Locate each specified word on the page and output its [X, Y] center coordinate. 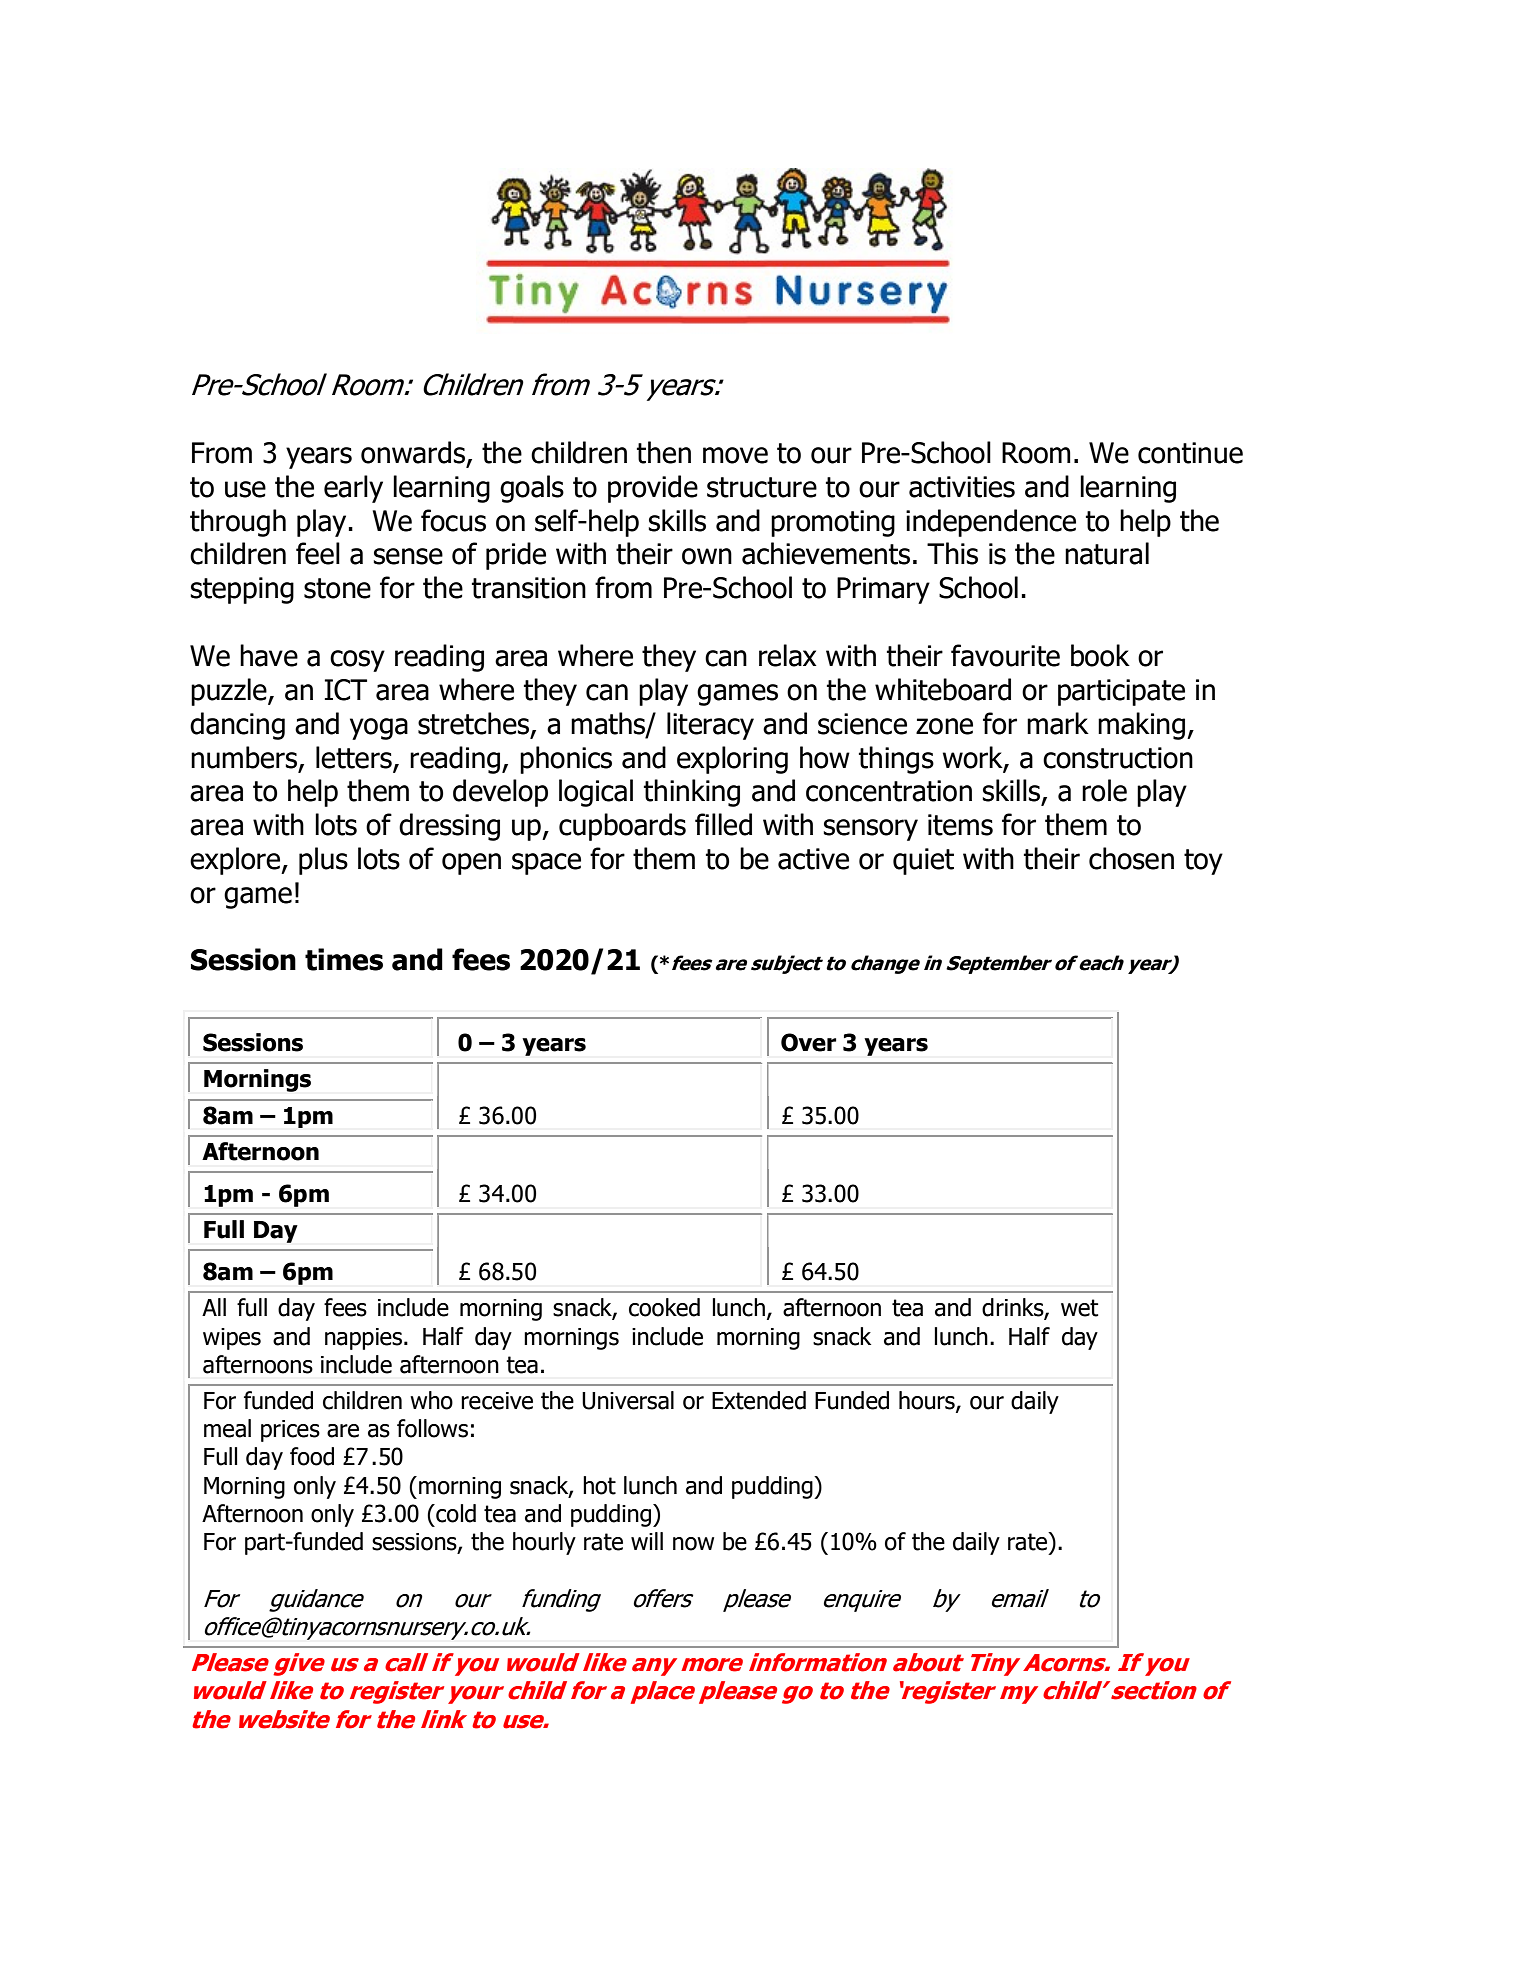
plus [323, 861]
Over [808, 1042]
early [353, 489]
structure [762, 487]
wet [1080, 1308]
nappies [365, 1339]
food [312, 1456]
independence [991, 523]
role [1104, 790]
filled [723, 824]
